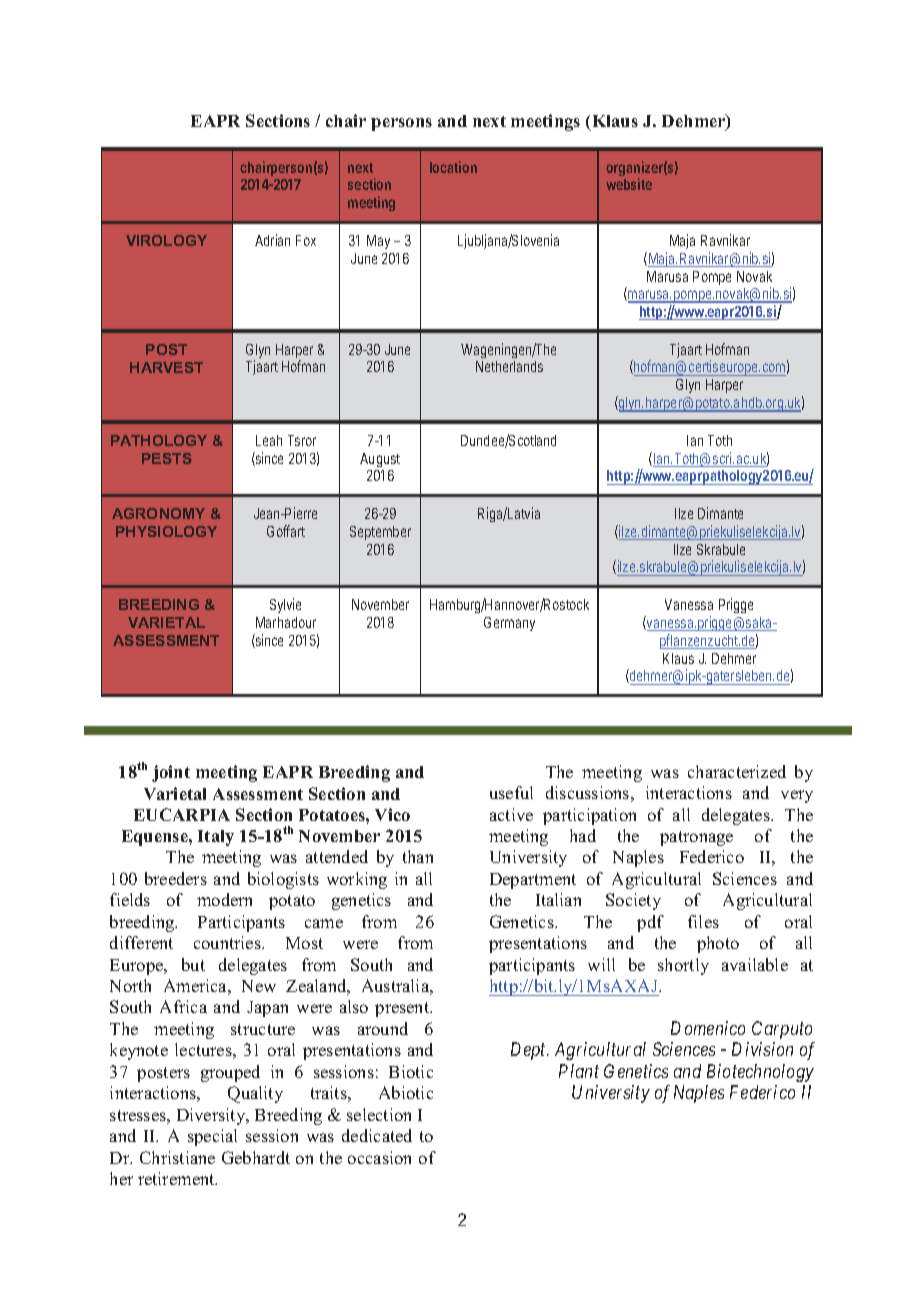 The height and width of the page is (1308, 924). I want to click on Biotechnology, so click(760, 1073).
